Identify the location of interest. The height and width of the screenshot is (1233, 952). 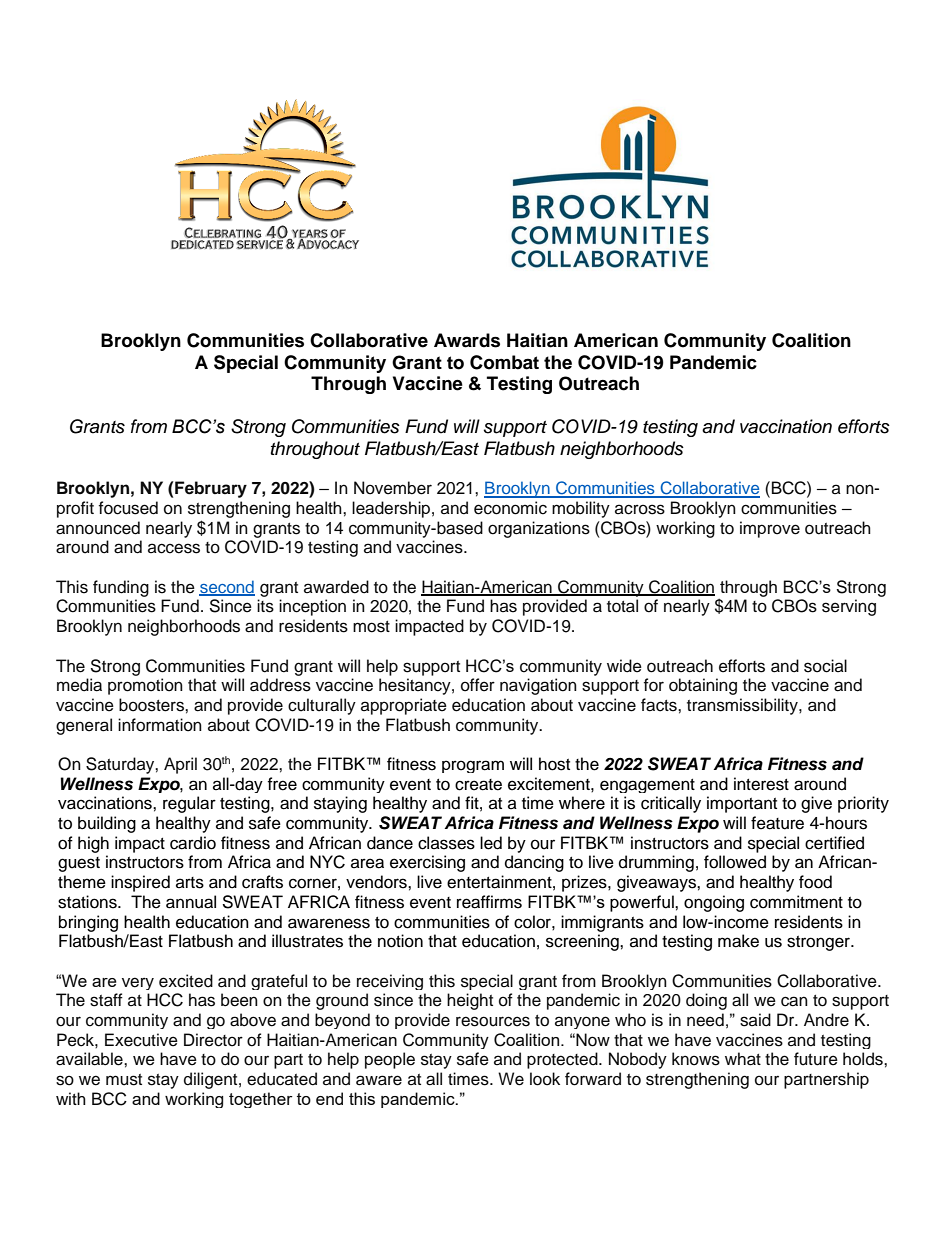
(761, 784).
